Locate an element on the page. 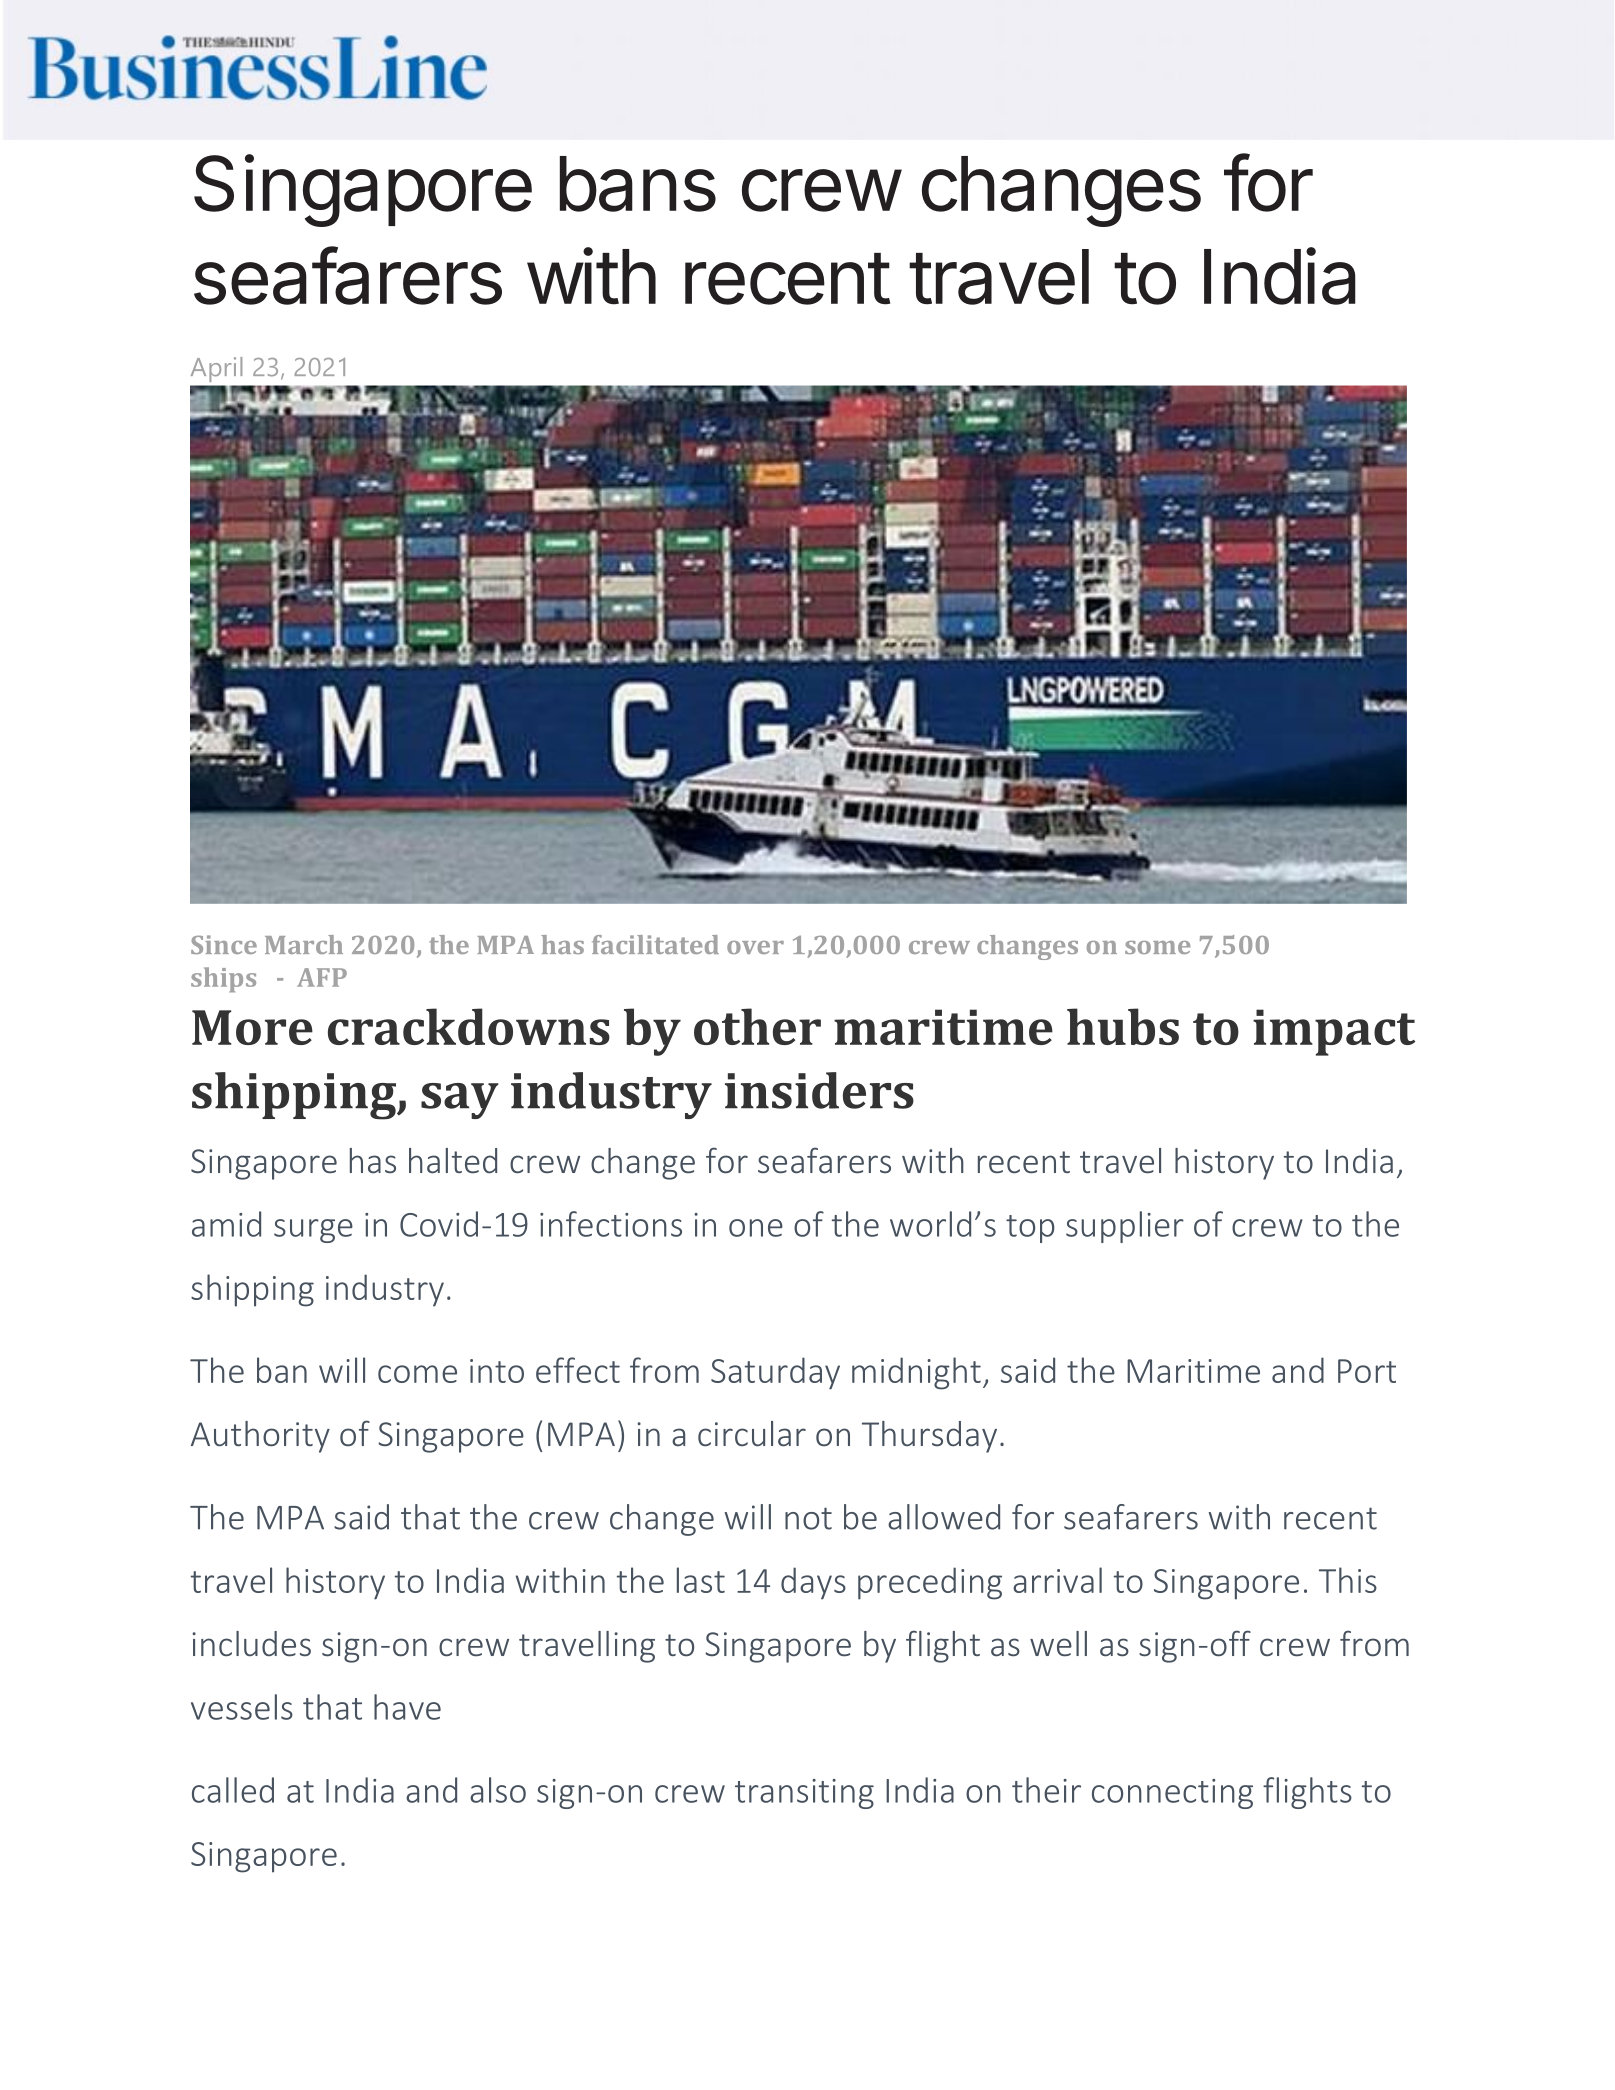 Image resolution: width=1615 pixels, height=2090 pixels. other is located at coordinates (757, 1026).
